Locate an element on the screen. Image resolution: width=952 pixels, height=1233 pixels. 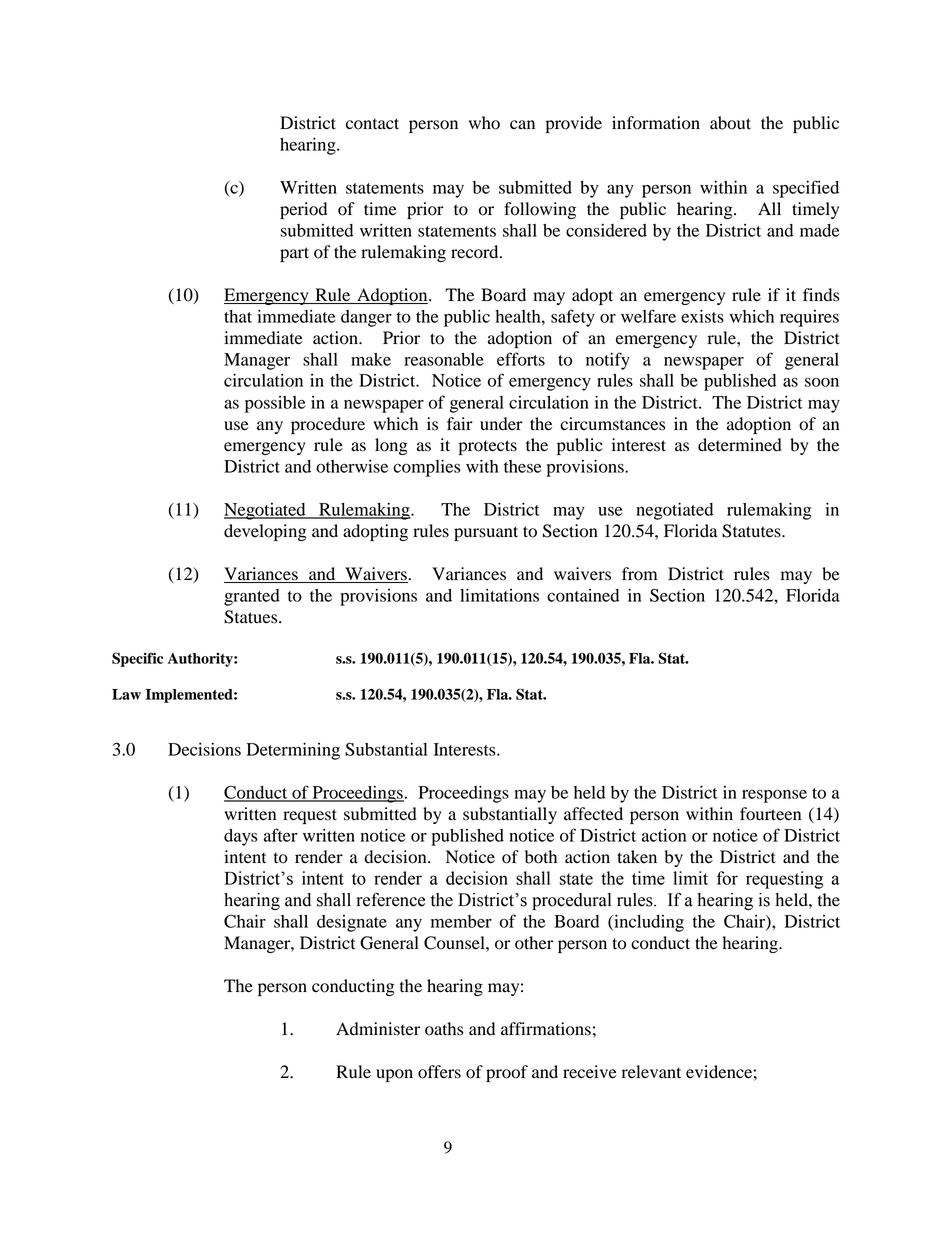
pursuant is located at coordinates (486, 533).
